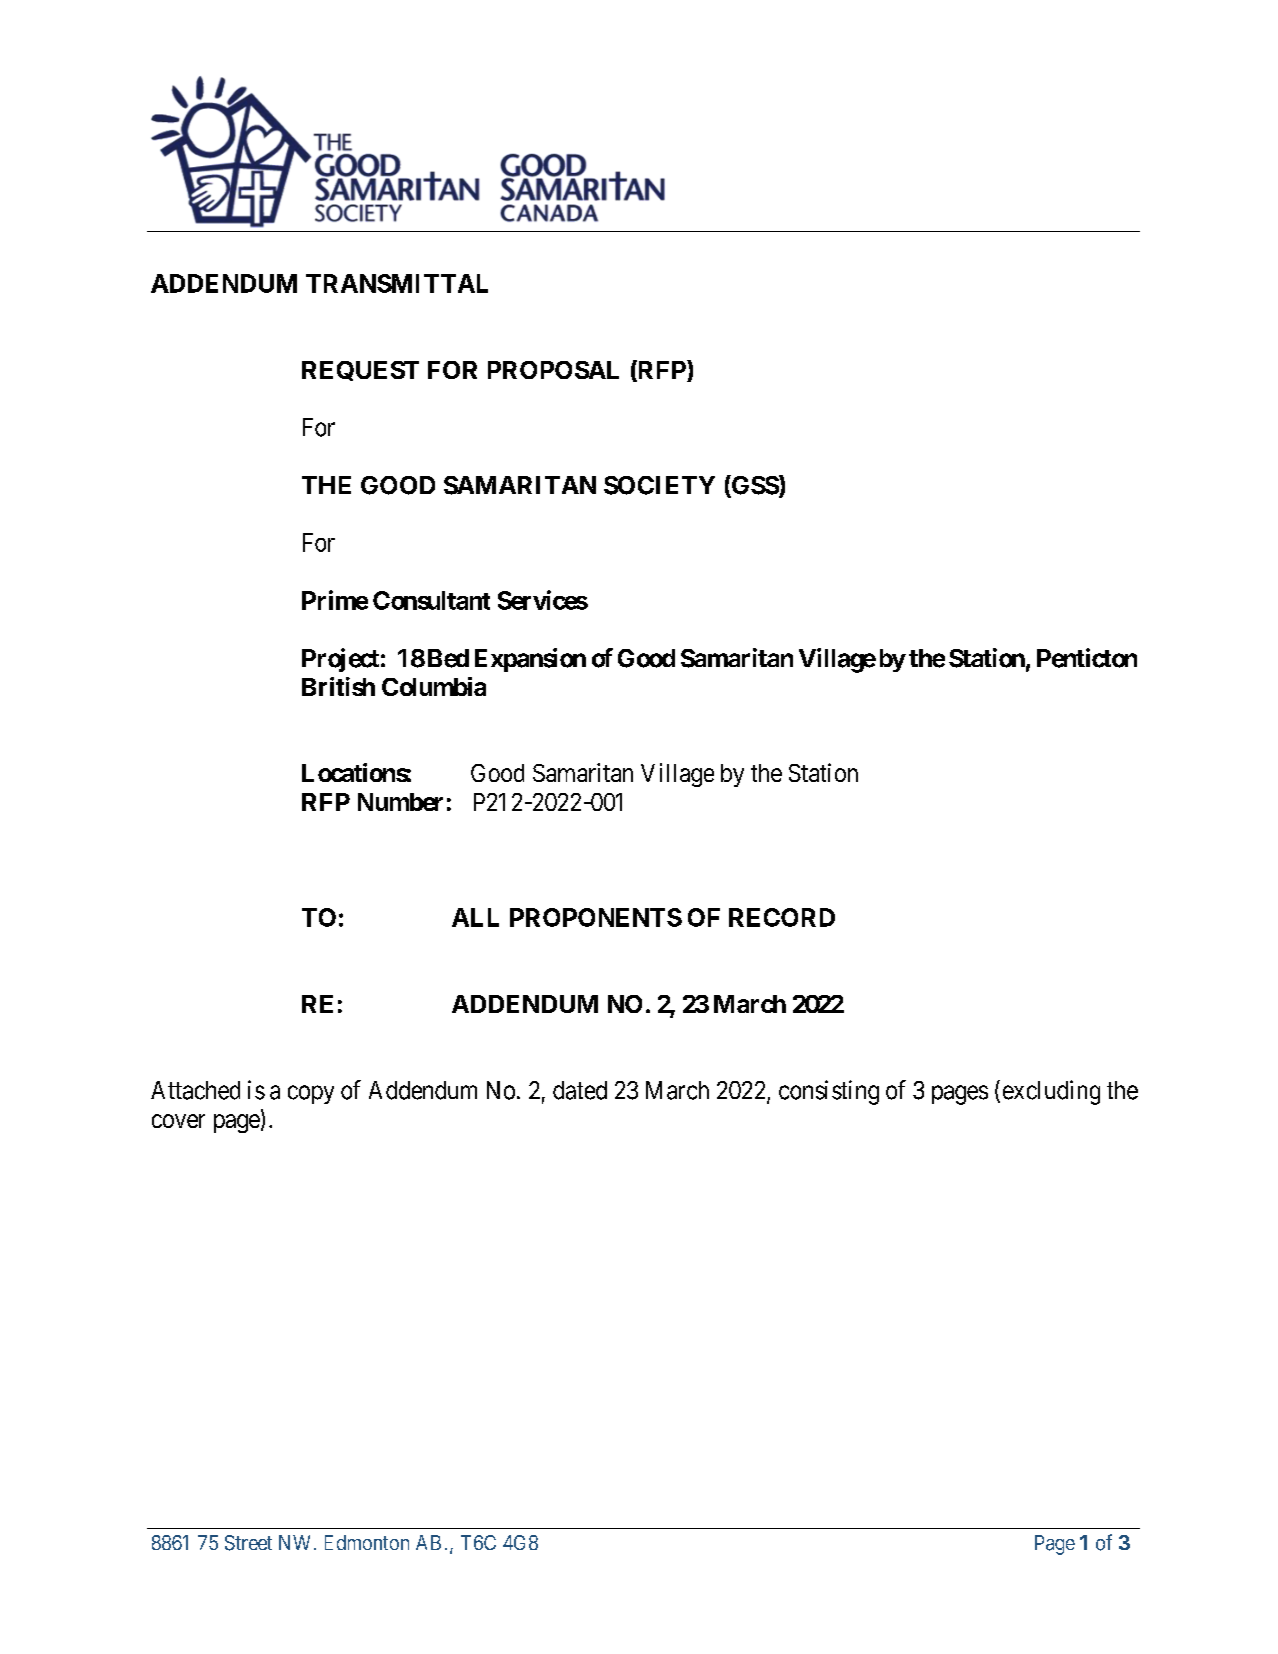  What do you see at coordinates (596, 917) in the image?
I see `PROPONENTS` at bounding box center [596, 917].
